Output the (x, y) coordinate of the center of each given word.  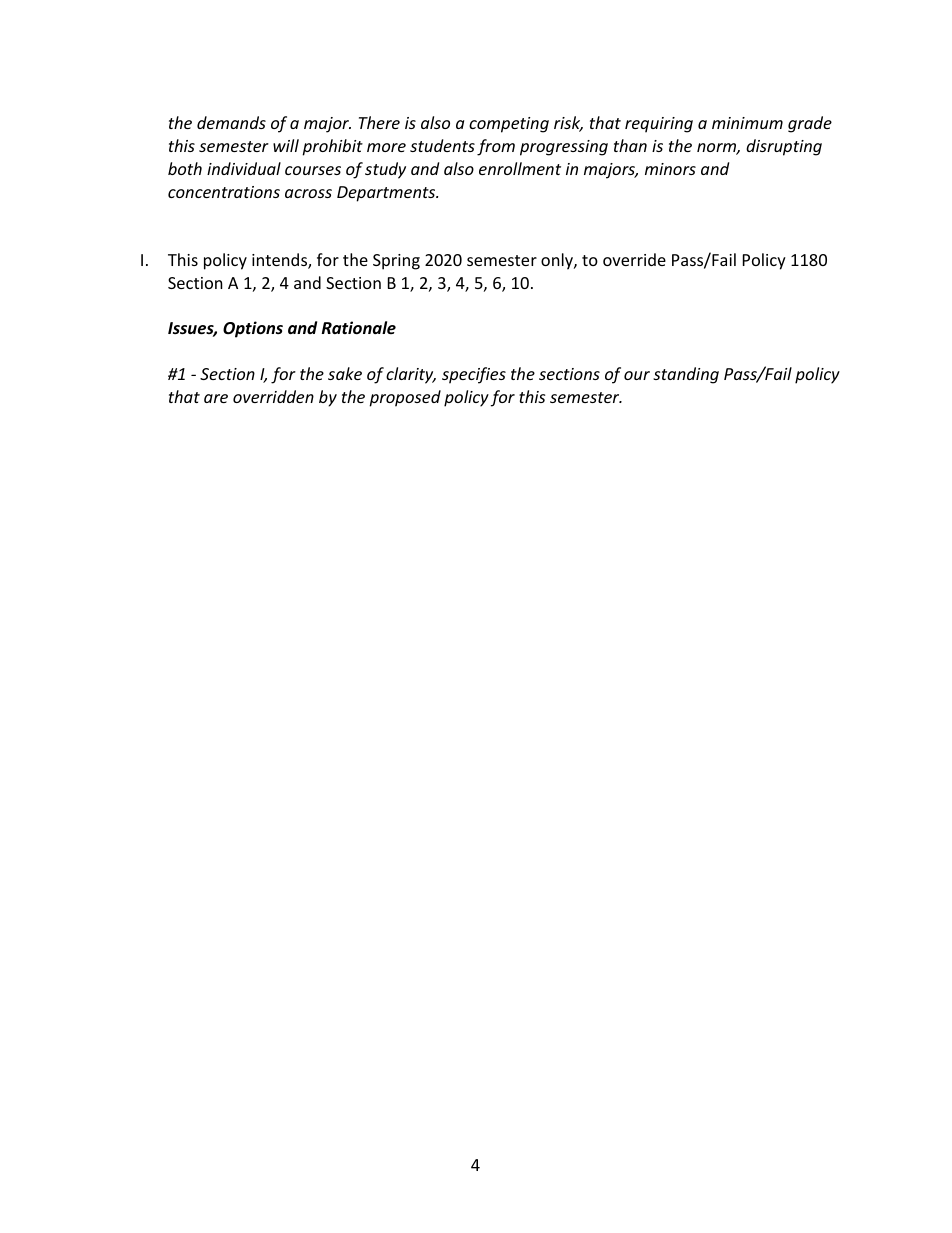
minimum (747, 123)
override (634, 259)
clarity (411, 375)
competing (509, 125)
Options (253, 329)
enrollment (520, 168)
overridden (273, 396)
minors (670, 169)
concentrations (224, 192)
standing (686, 375)
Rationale (359, 327)
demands (231, 122)
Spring (396, 262)
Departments (387, 194)
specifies (474, 375)
